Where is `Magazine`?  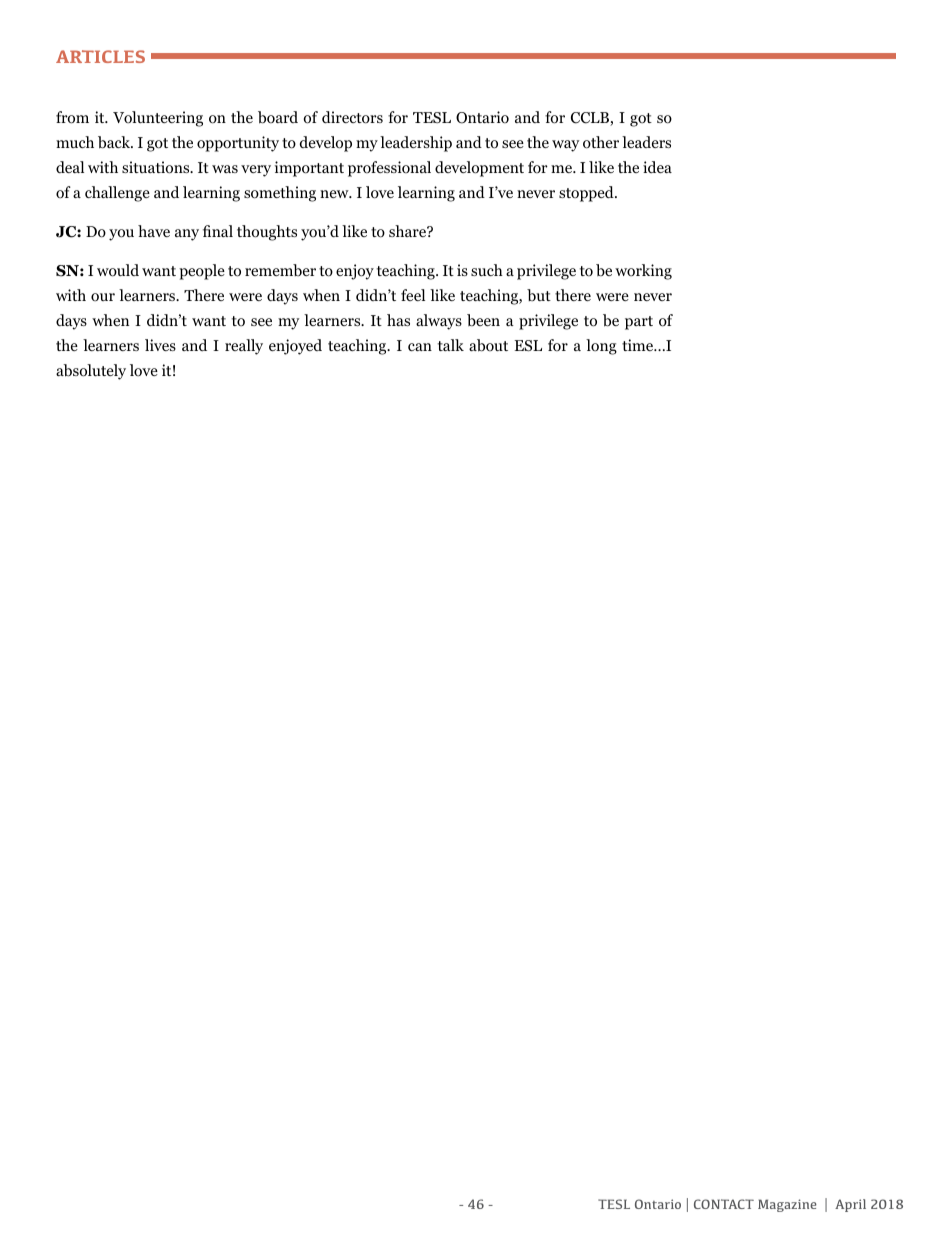 Magazine is located at coordinates (787, 1205).
